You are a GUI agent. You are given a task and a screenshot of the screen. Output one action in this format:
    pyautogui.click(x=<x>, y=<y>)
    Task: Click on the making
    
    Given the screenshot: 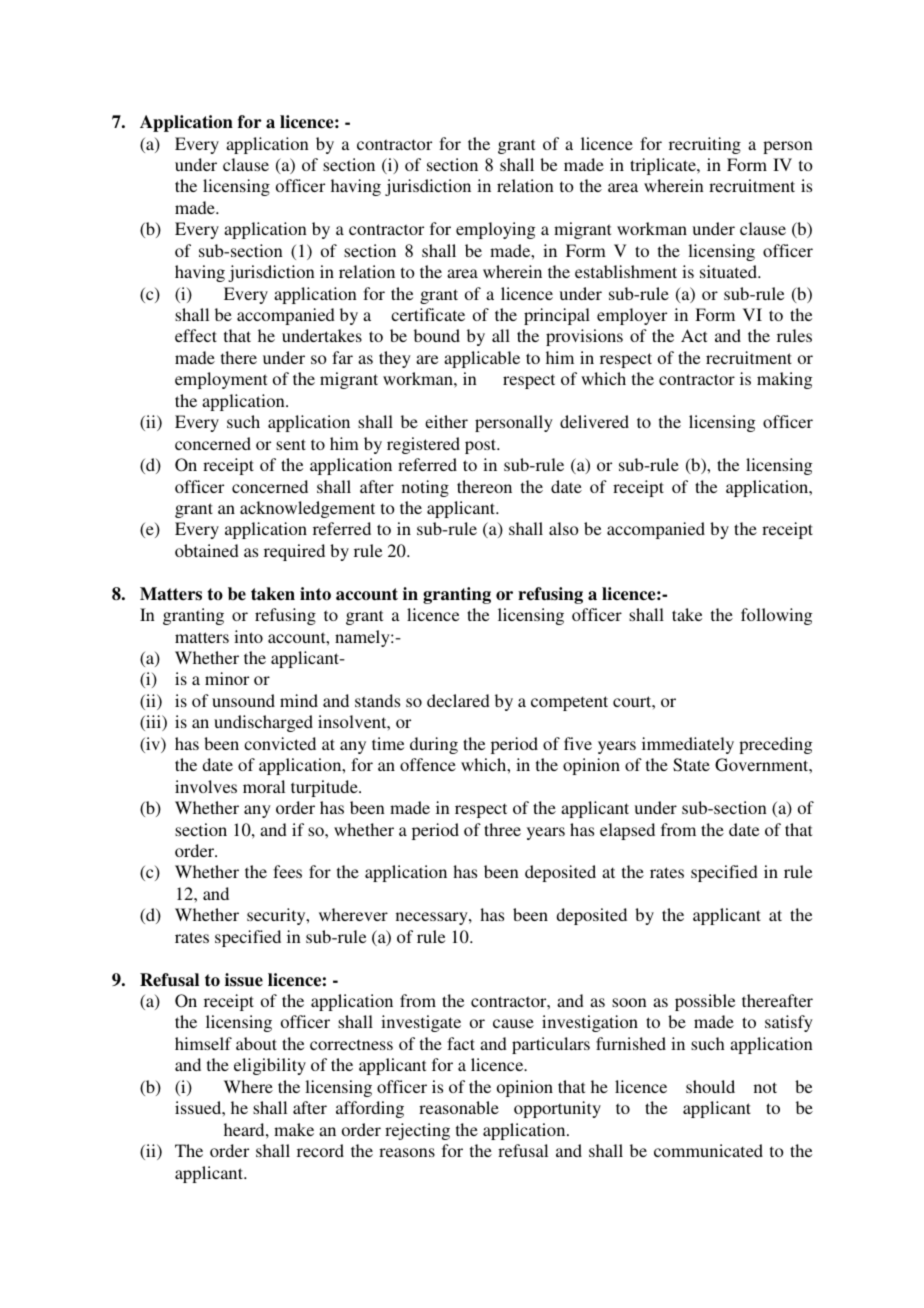 What is the action you would take?
    pyautogui.click(x=784, y=380)
